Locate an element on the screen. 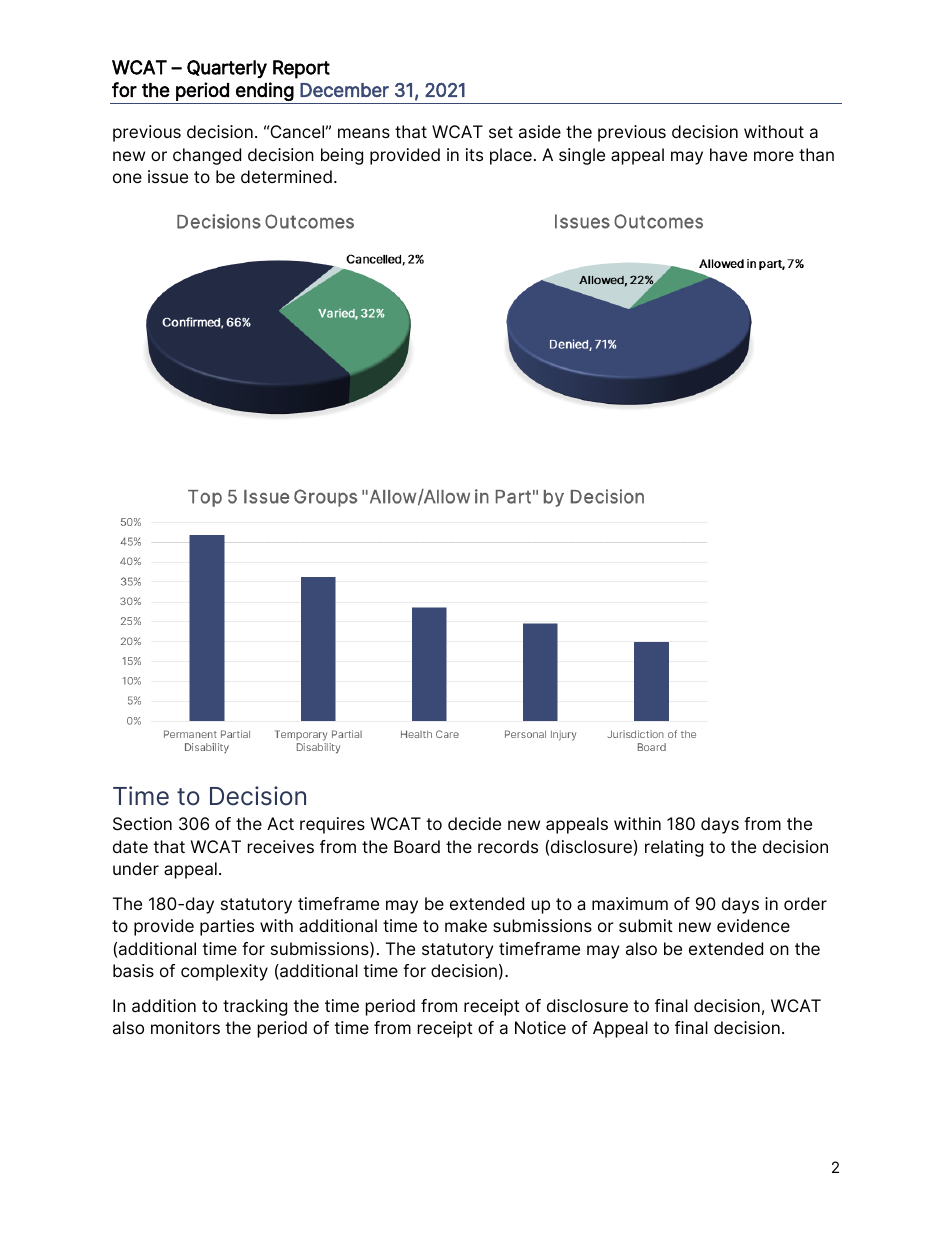  Quarterly is located at coordinates (227, 69).
